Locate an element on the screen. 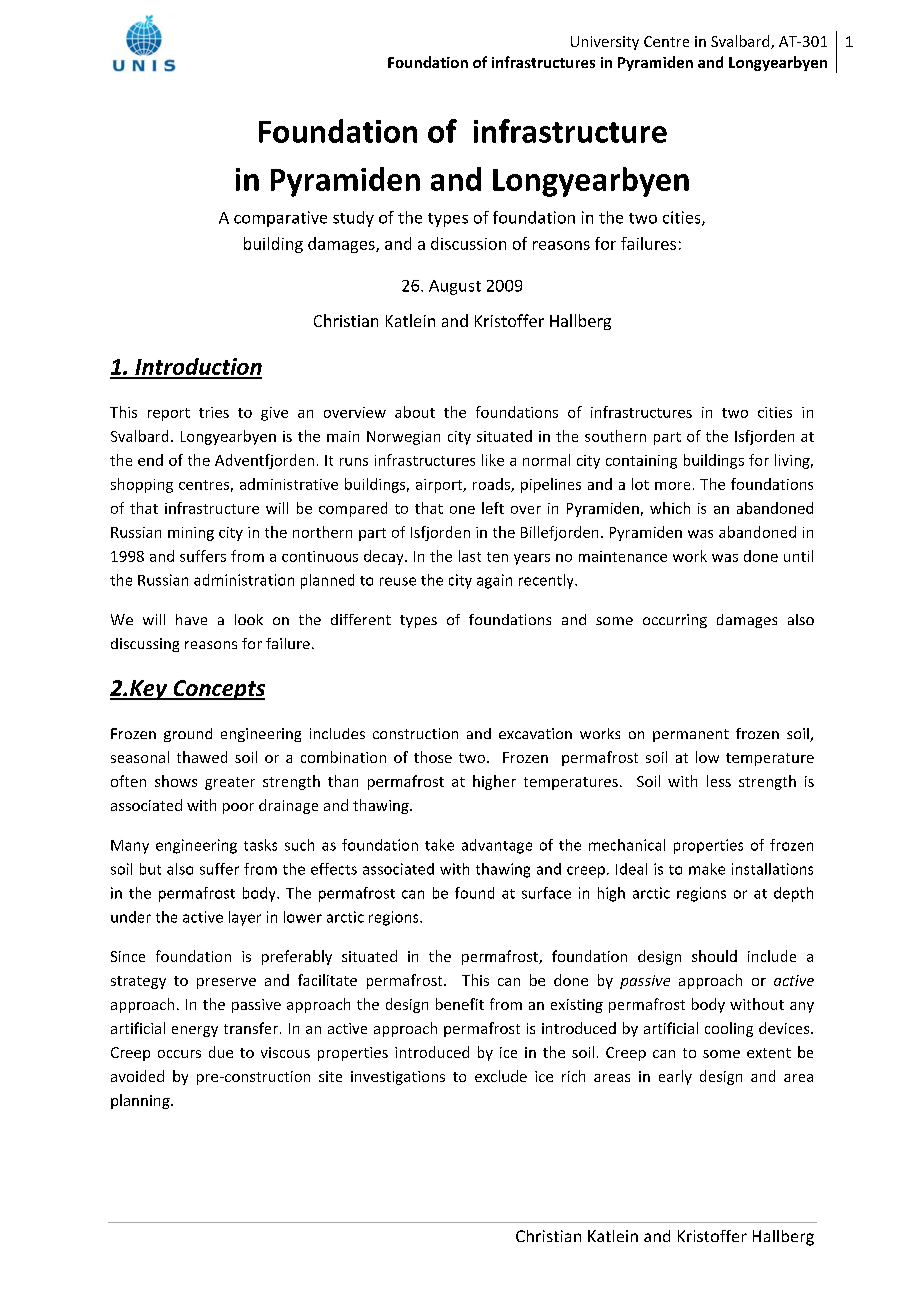  occurring is located at coordinates (675, 621).
